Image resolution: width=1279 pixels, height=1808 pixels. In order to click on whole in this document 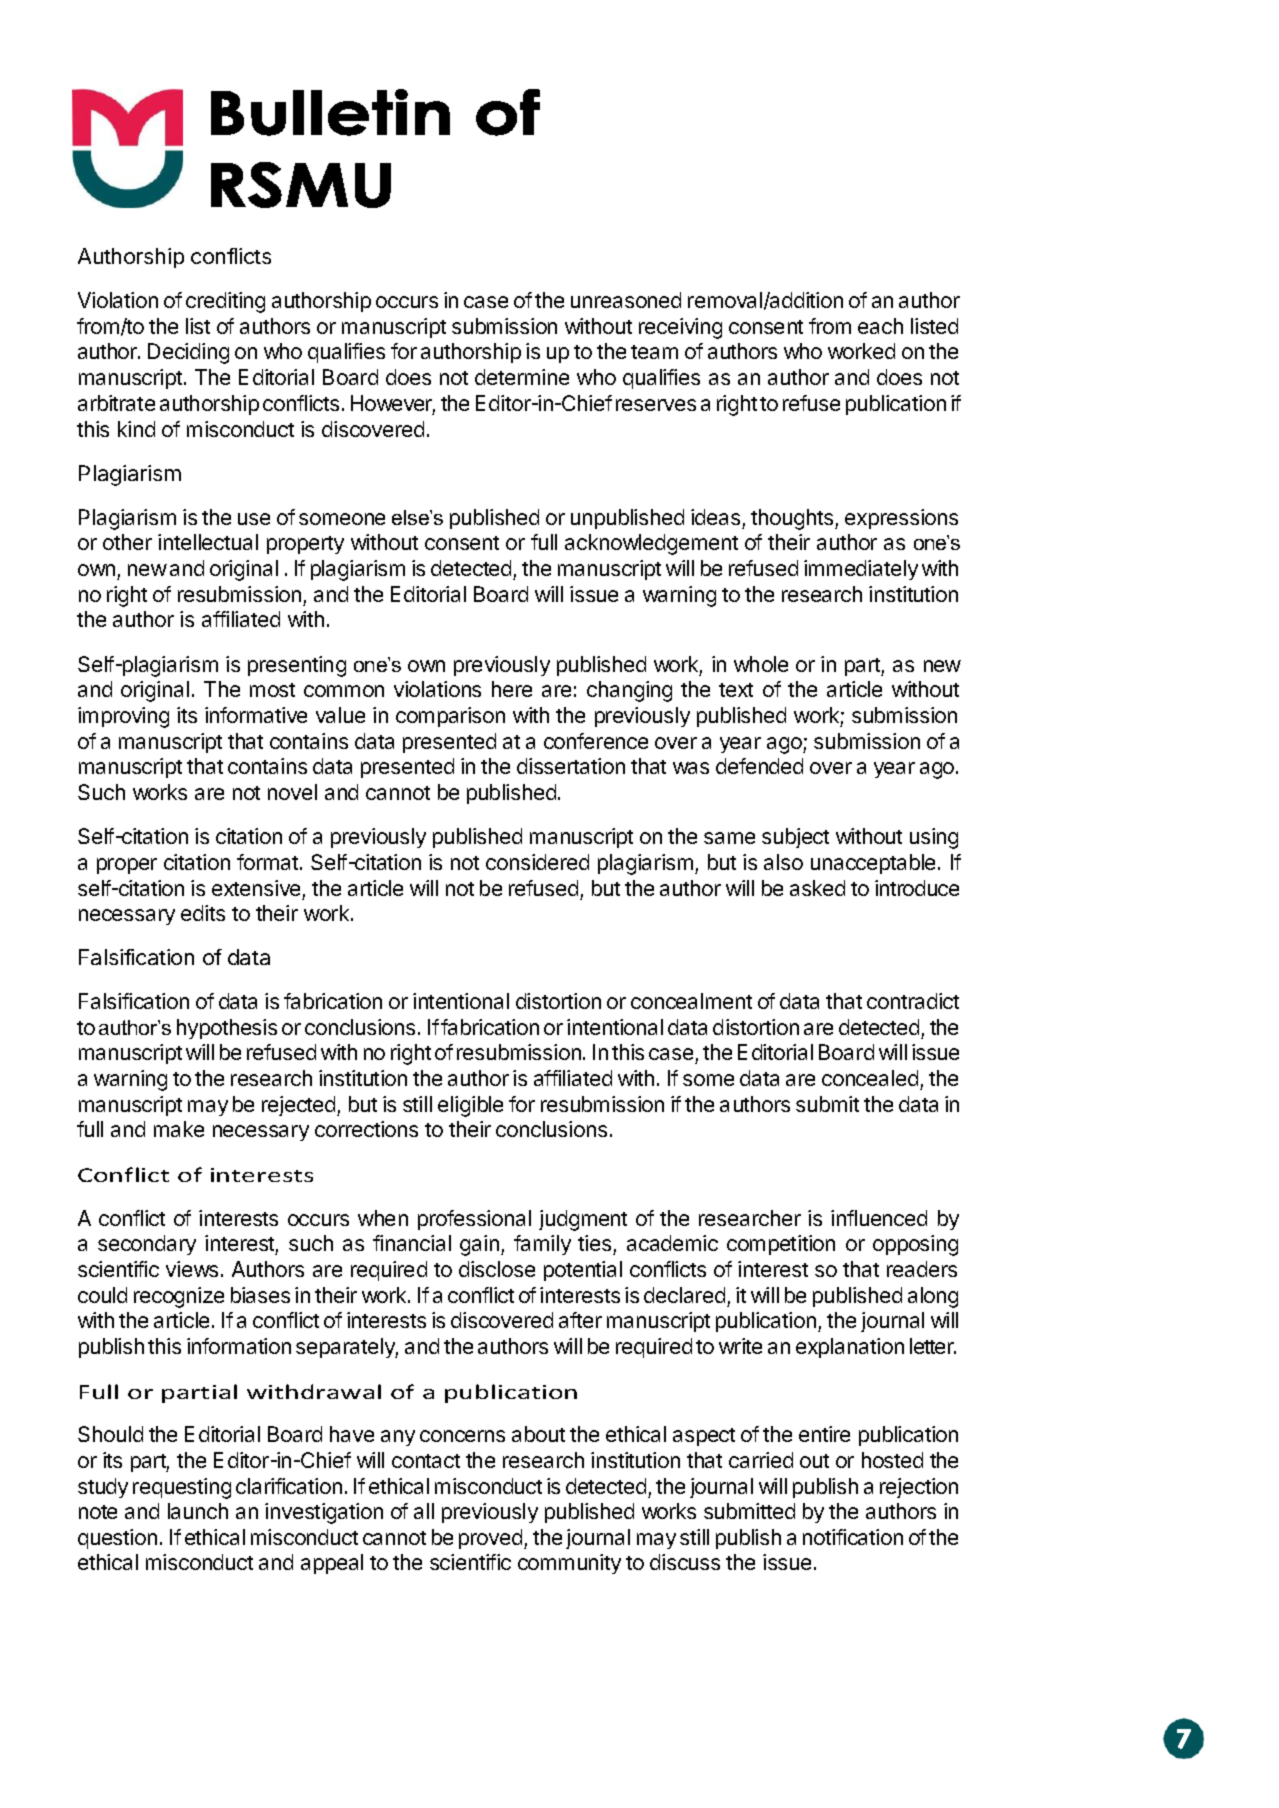, I will do `click(761, 664)`.
